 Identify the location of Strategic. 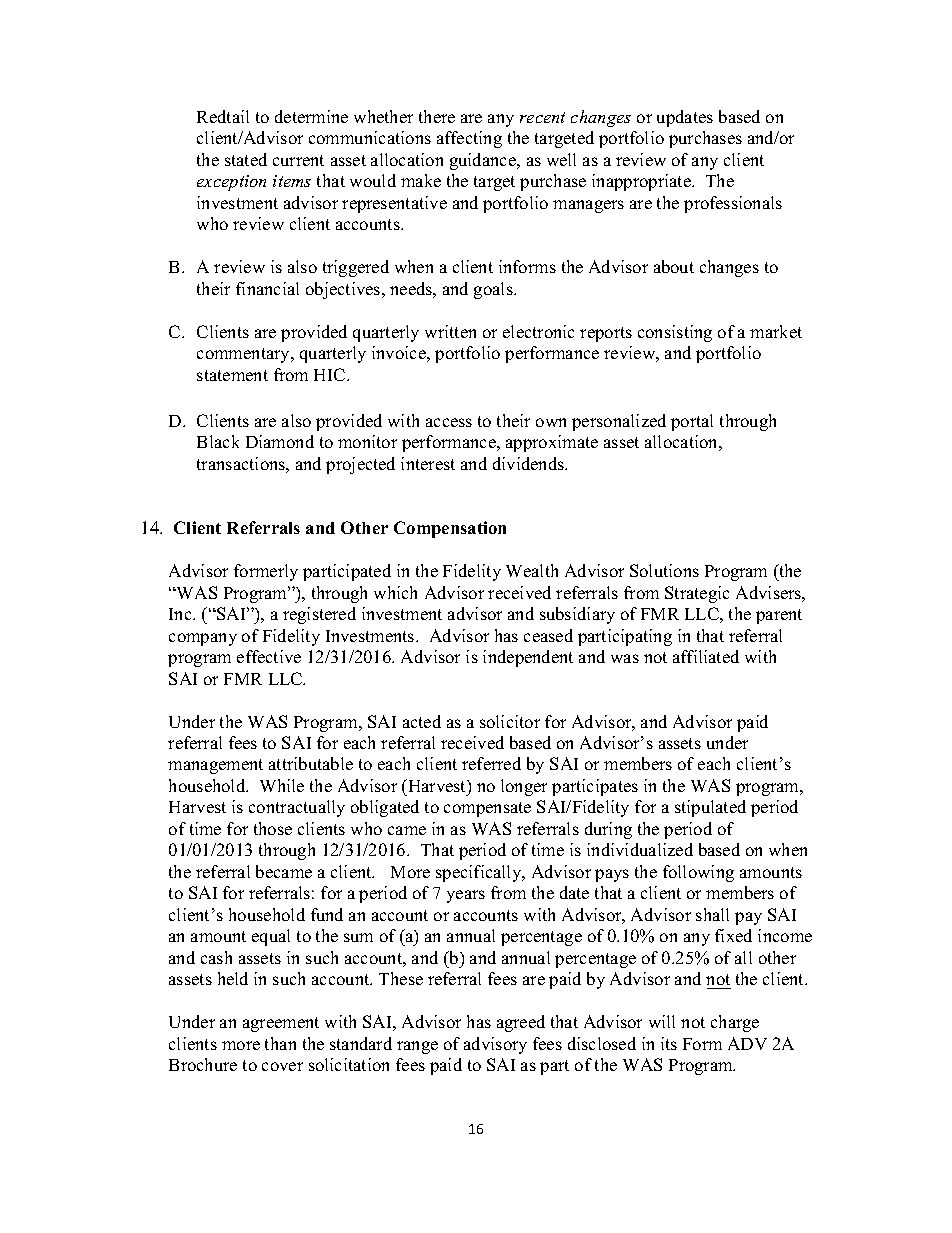
(697, 594).
